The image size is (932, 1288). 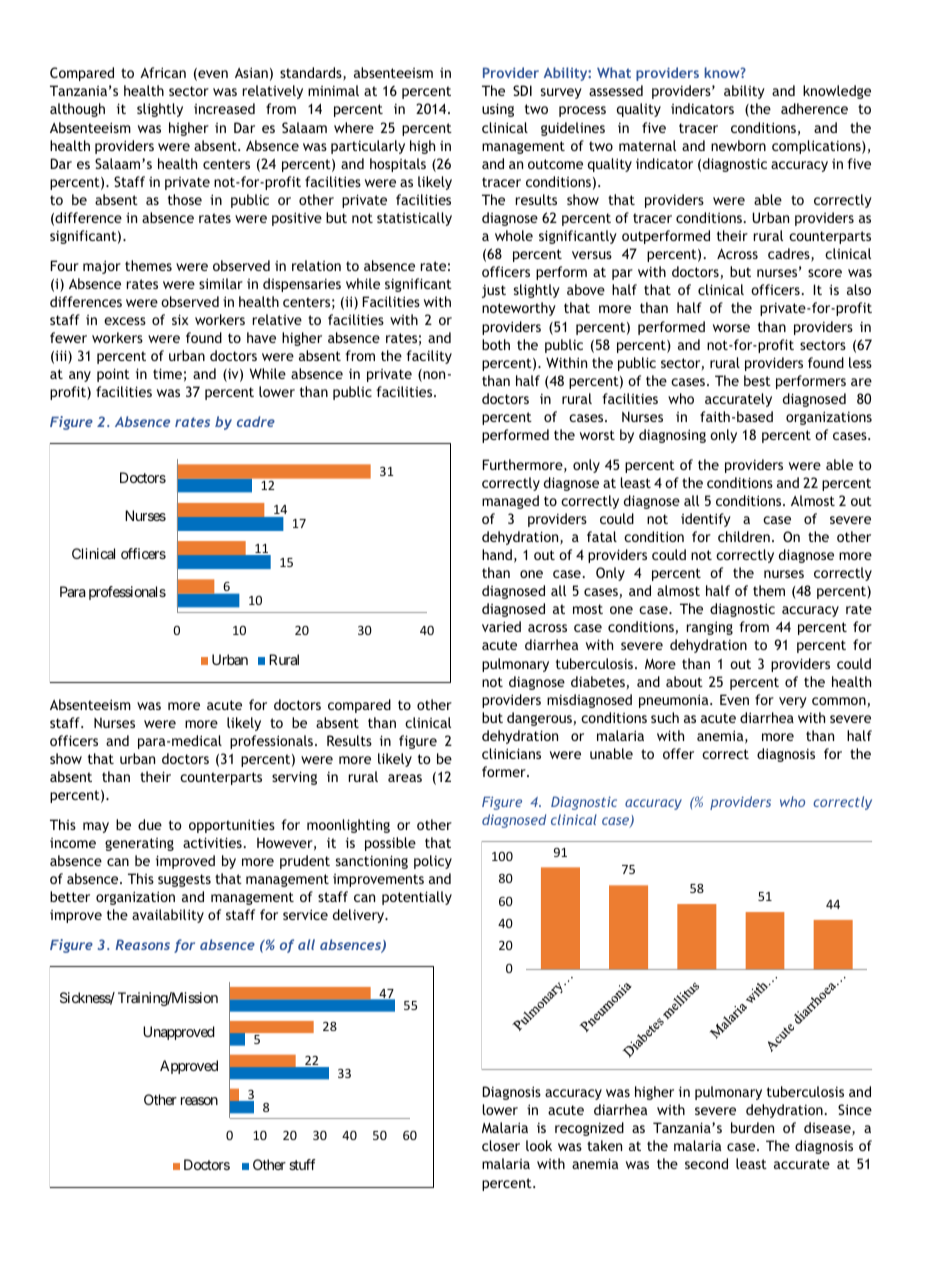 I want to click on diagnosing, so click(x=672, y=436).
